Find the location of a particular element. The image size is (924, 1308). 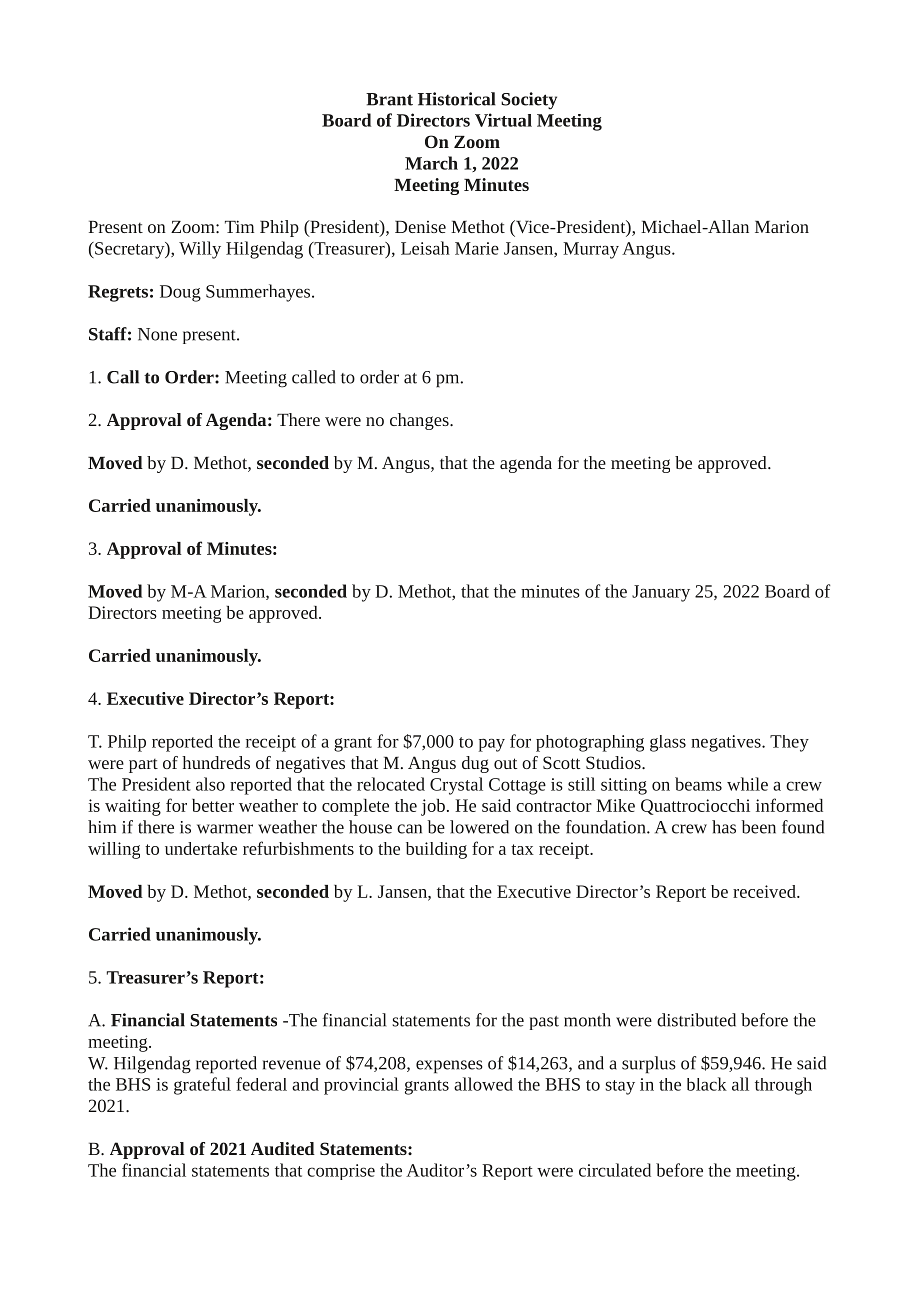

received is located at coordinates (765, 891).
